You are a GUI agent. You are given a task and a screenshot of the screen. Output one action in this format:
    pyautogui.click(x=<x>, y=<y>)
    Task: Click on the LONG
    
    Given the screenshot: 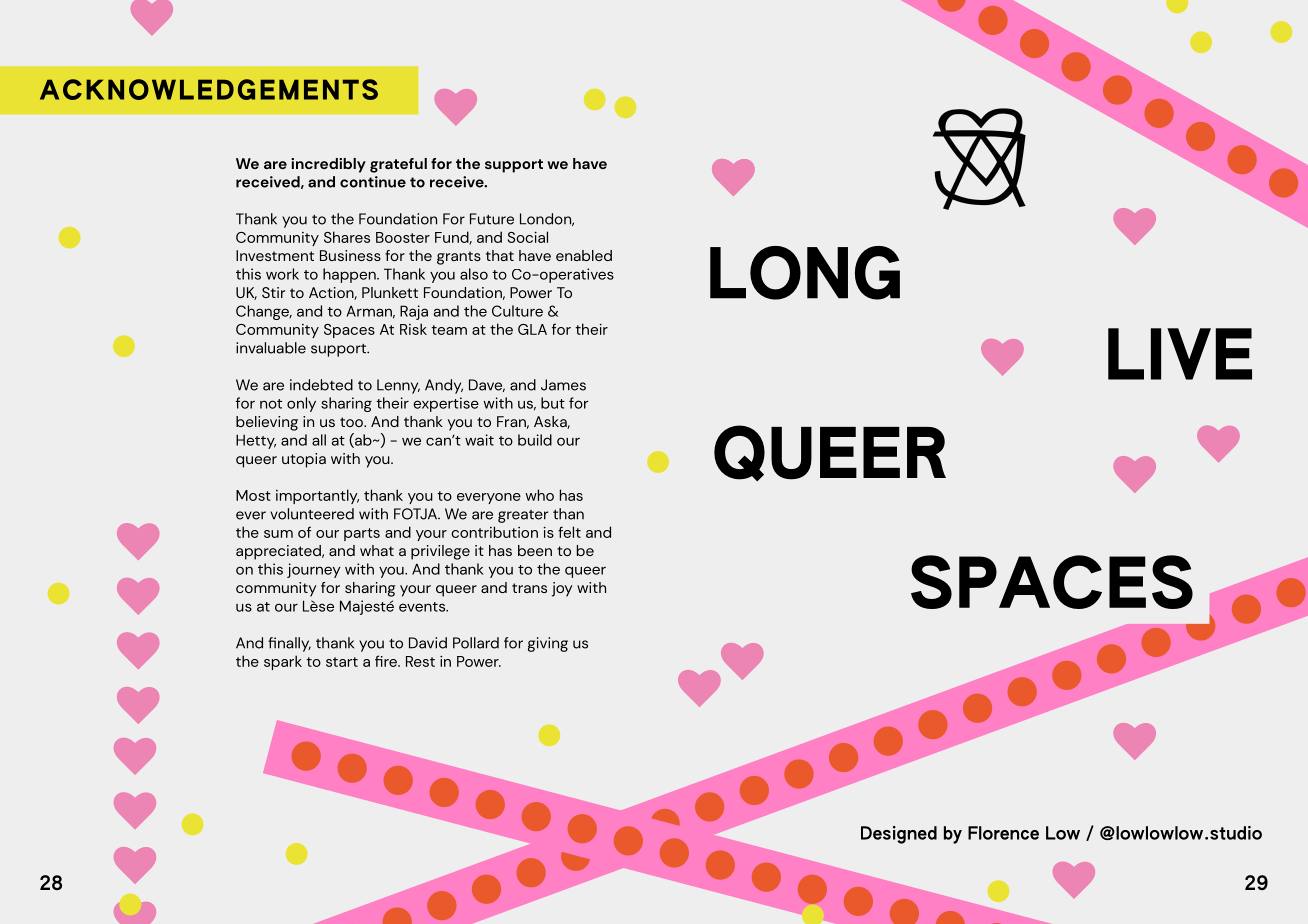 What is the action you would take?
    pyautogui.click(x=805, y=273)
